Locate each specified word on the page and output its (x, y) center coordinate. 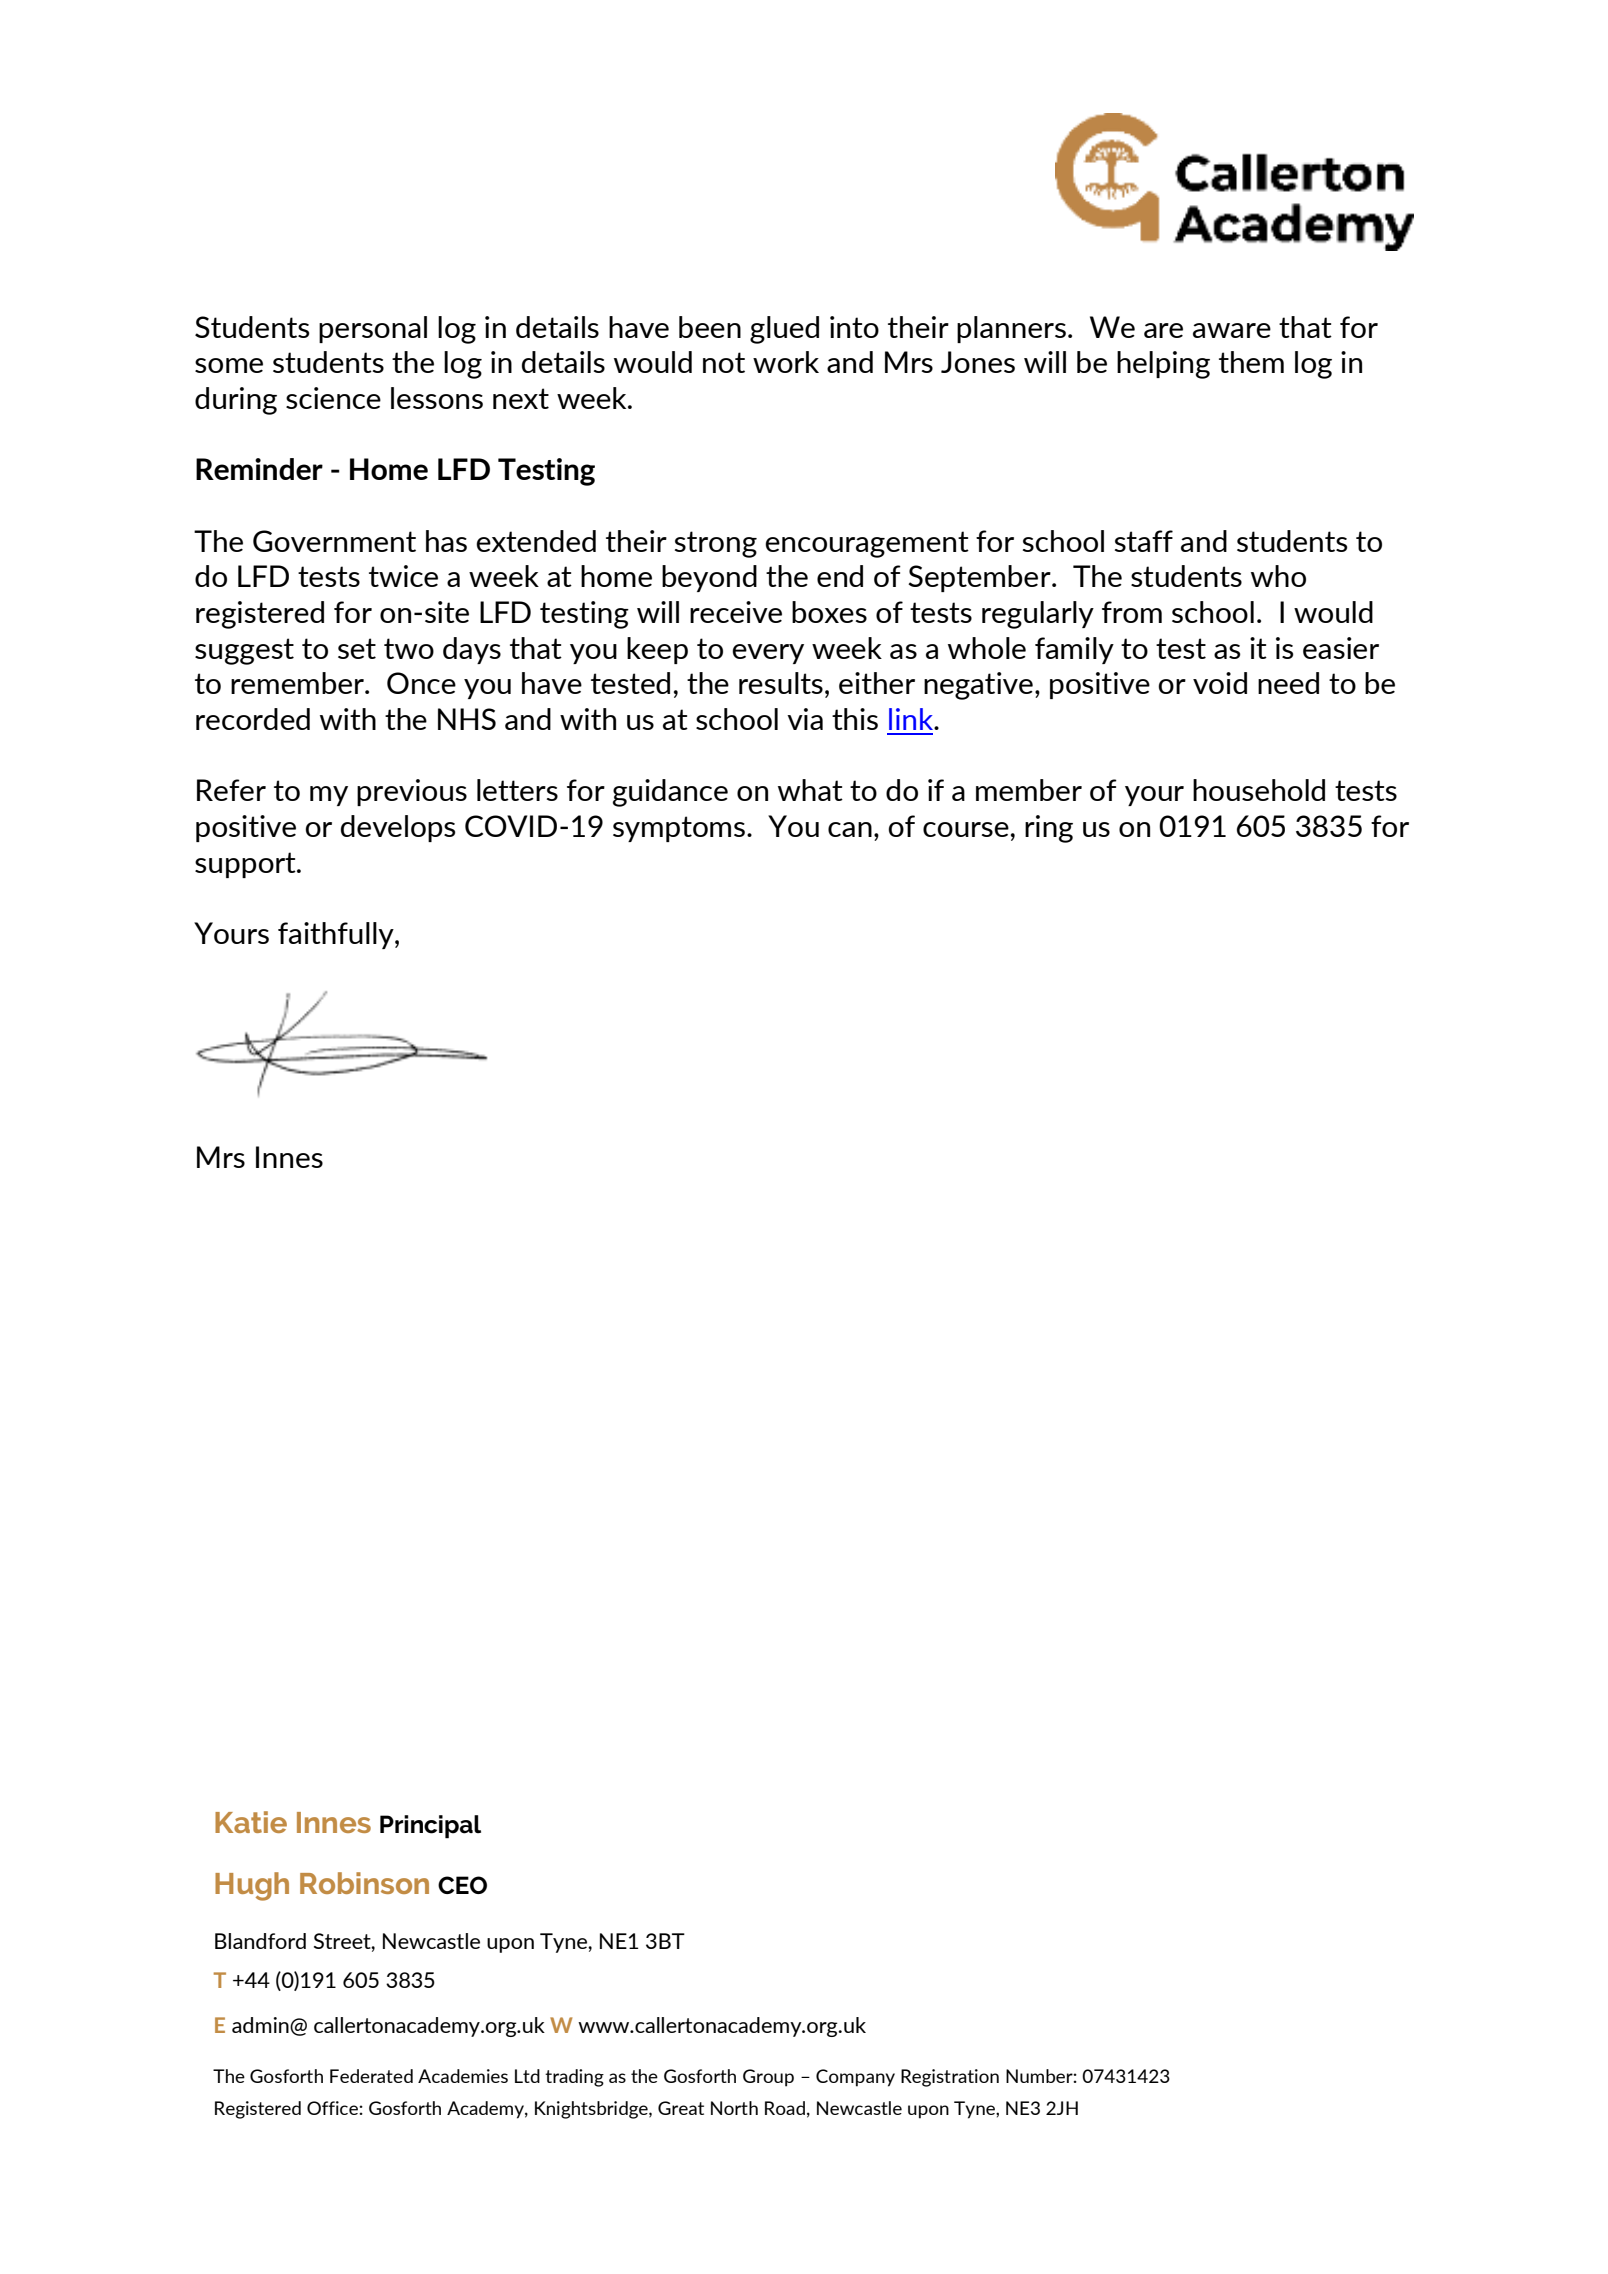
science (333, 398)
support (246, 865)
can (850, 829)
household (1259, 790)
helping (1163, 365)
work (786, 362)
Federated (371, 2076)
